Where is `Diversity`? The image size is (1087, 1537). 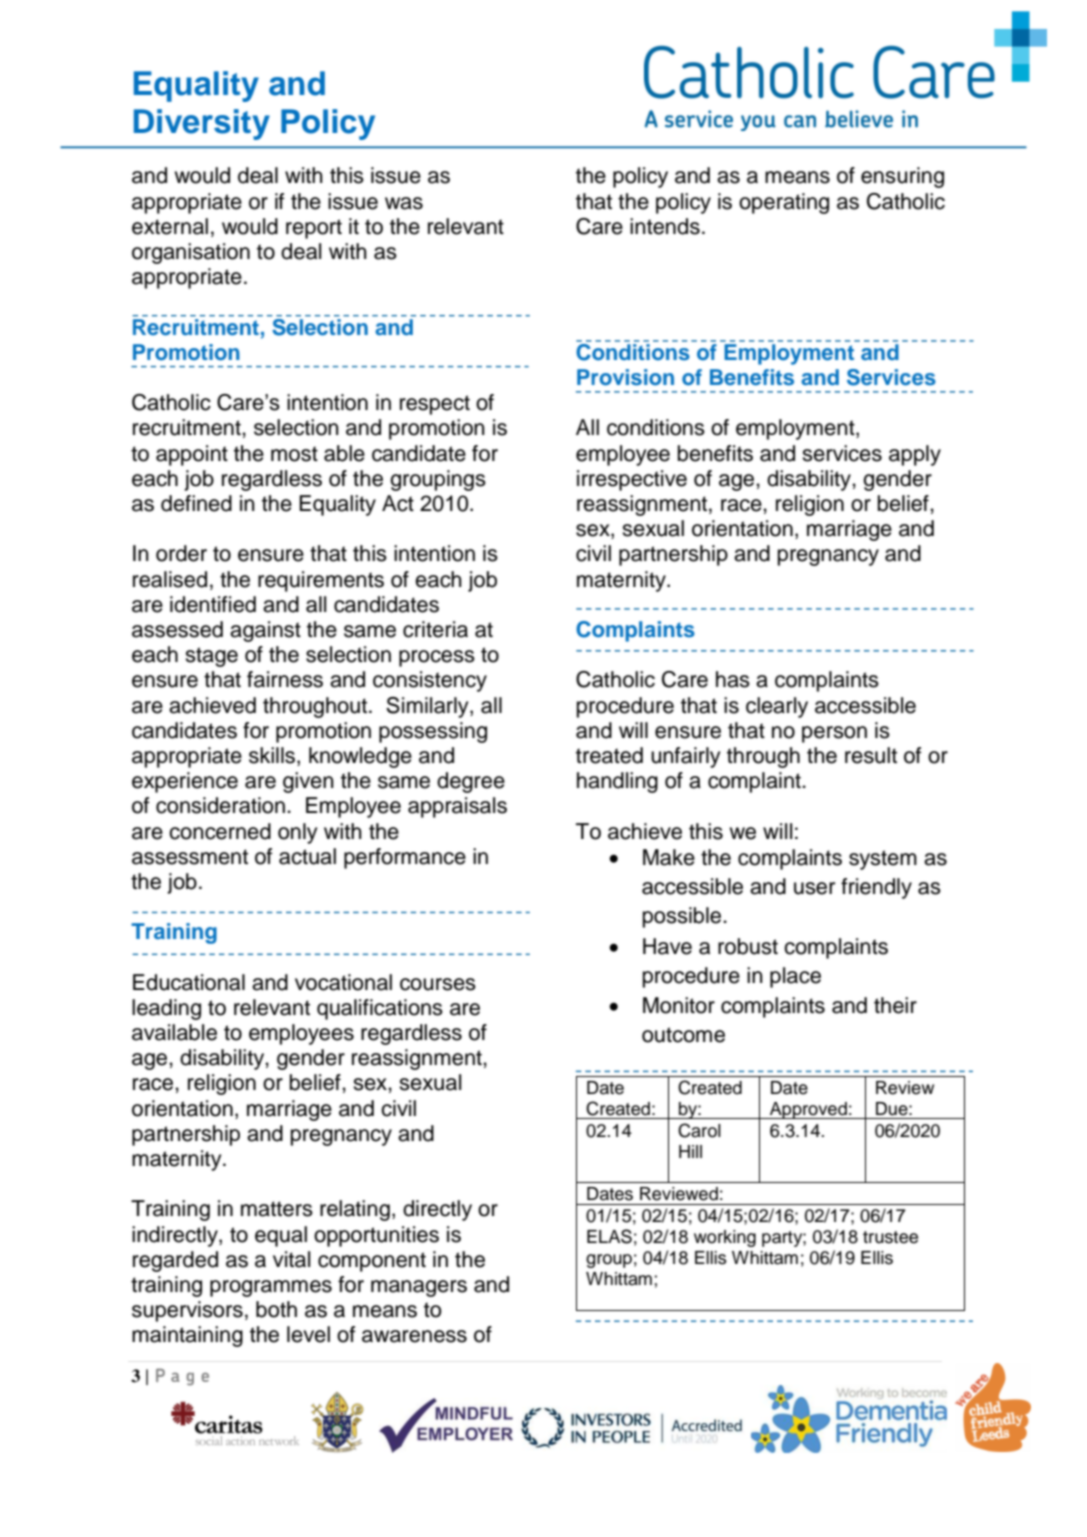
Diversity is located at coordinates (202, 124).
